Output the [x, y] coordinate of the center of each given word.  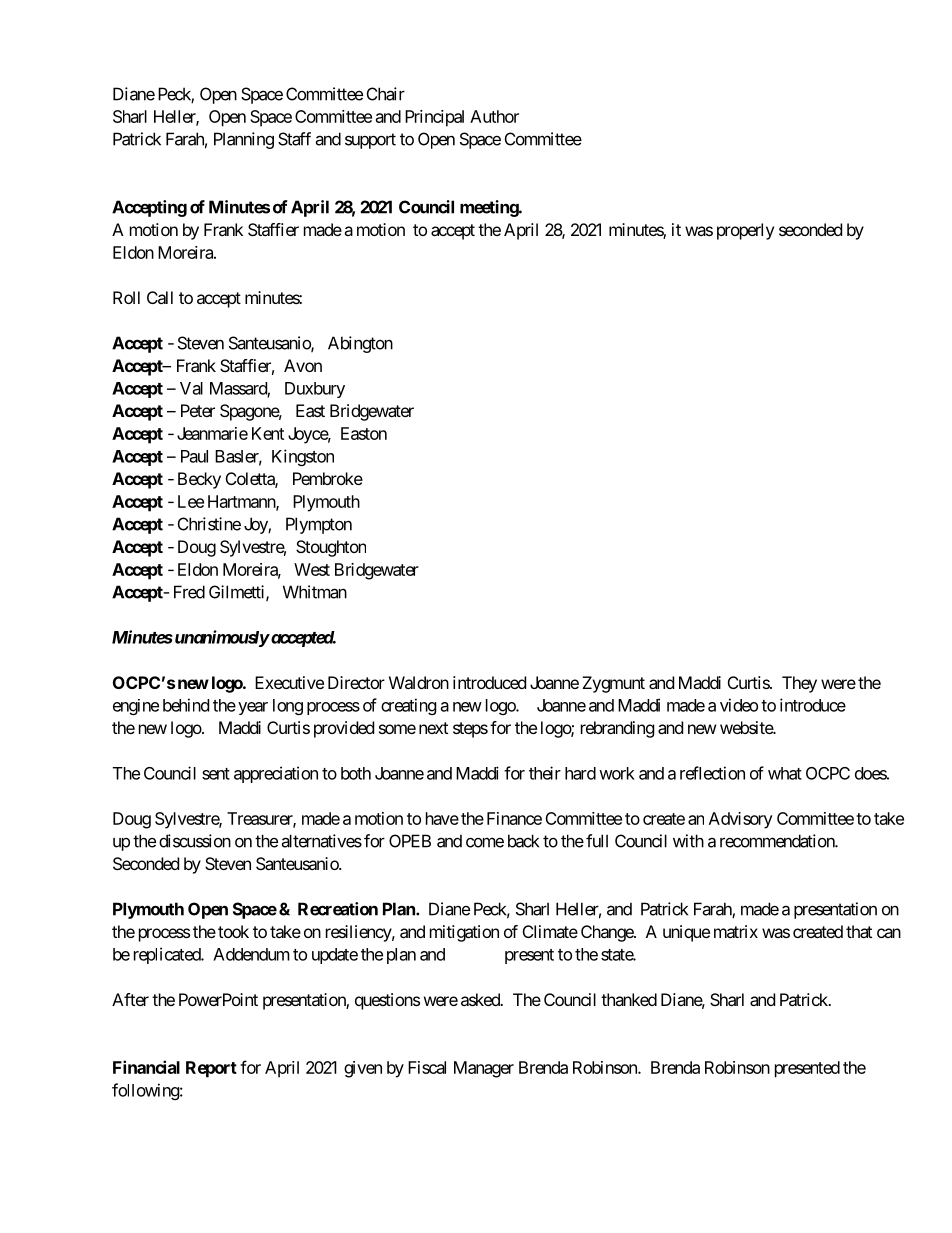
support [370, 141]
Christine [209, 524]
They [799, 684]
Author [494, 116]
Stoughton [331, 548]
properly [745, 231]
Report [211, 1069]
